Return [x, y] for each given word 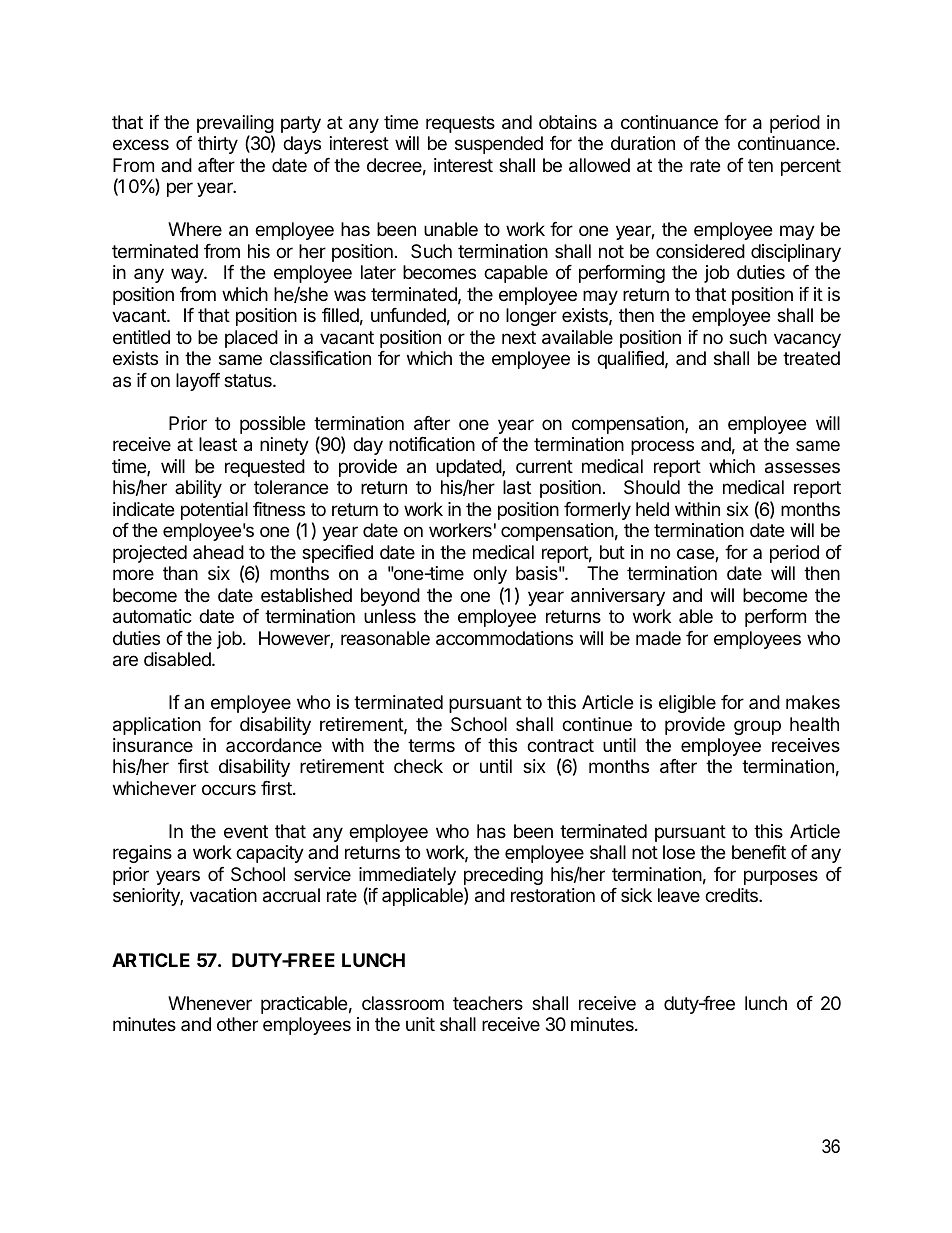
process [662, 447]
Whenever [210, 1003]
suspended [499, 145]
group [757, 727]
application [157, 726]
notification [432, 444]
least [218, 444]
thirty [218, 145]
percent [811, 167]
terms [431, 745]
